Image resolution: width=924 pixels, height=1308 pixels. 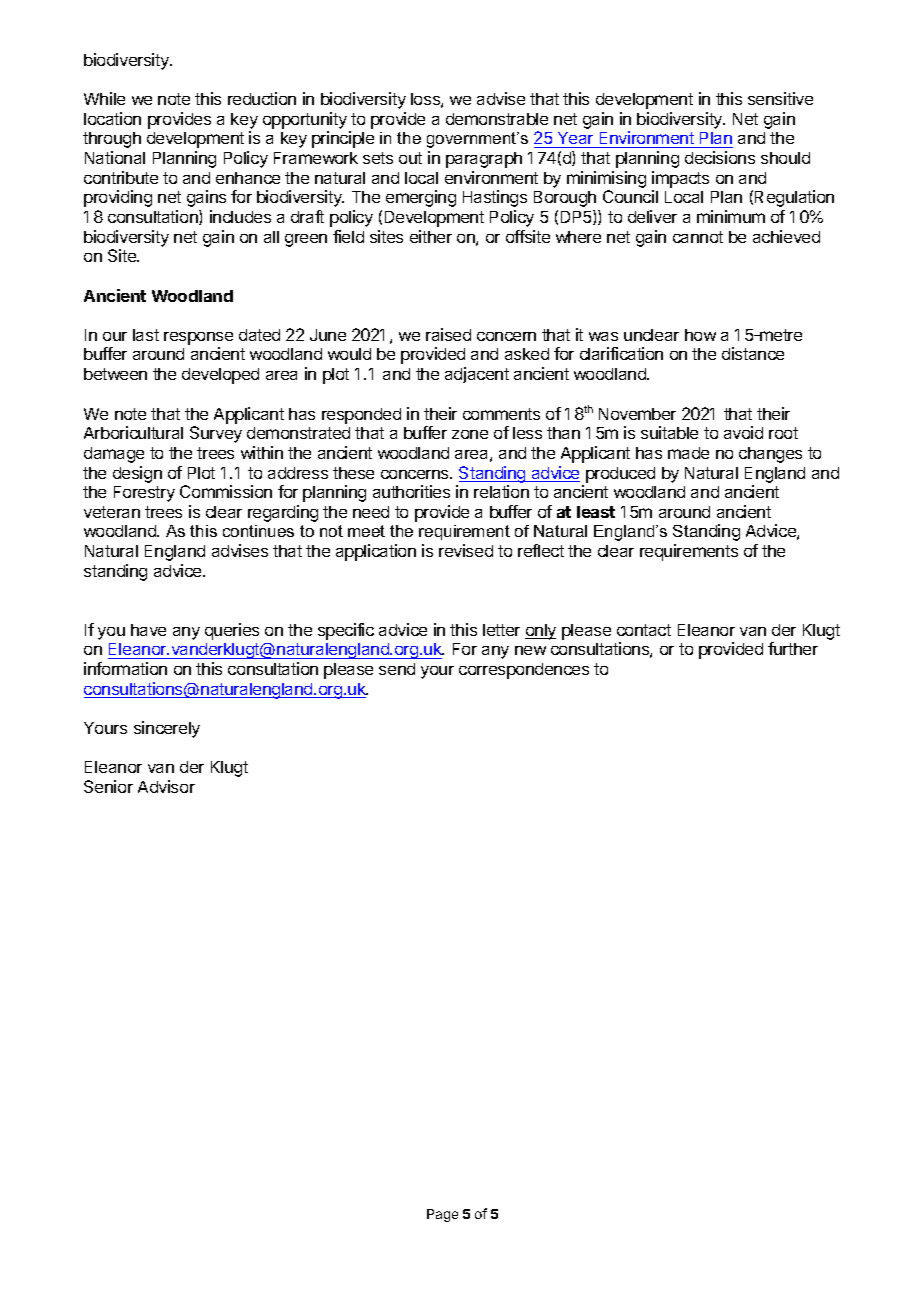 I want to click on have, so click(x=148, y=630).
